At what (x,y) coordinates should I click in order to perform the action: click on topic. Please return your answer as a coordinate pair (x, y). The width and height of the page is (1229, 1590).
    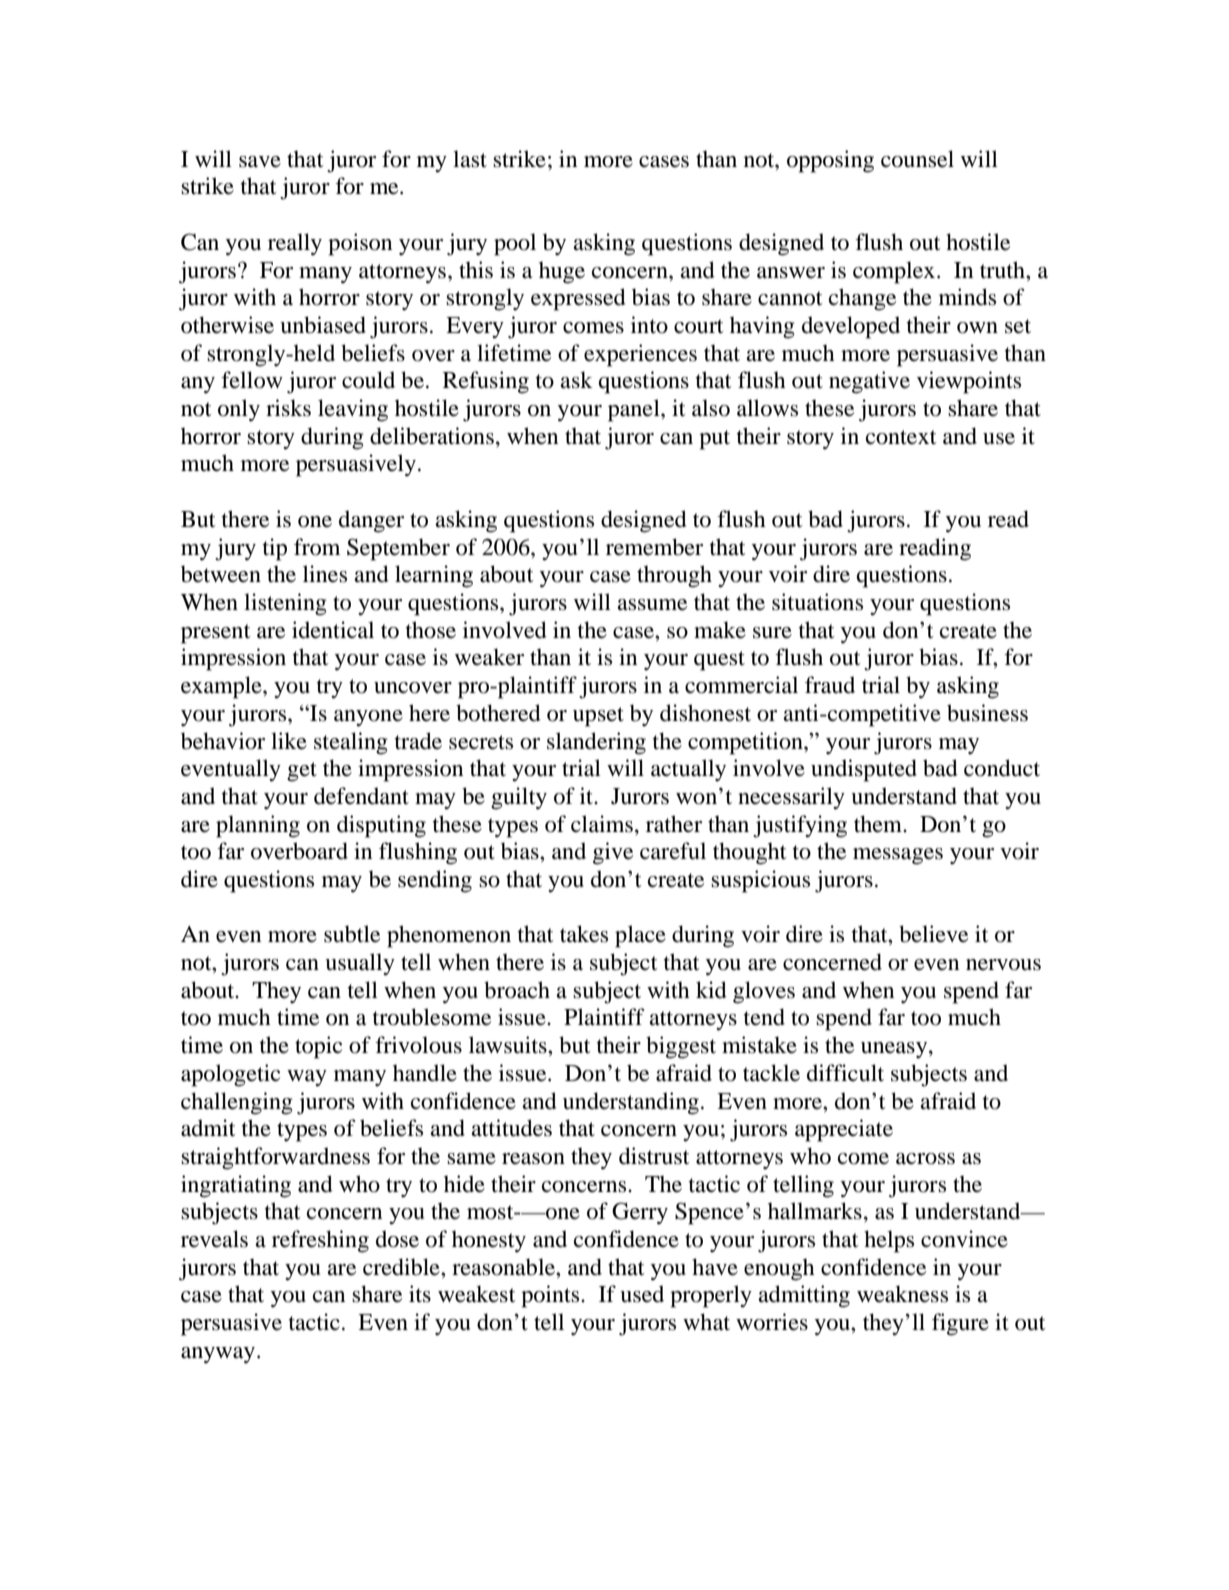
    Looking at the image, I should click on (318, 1047).
